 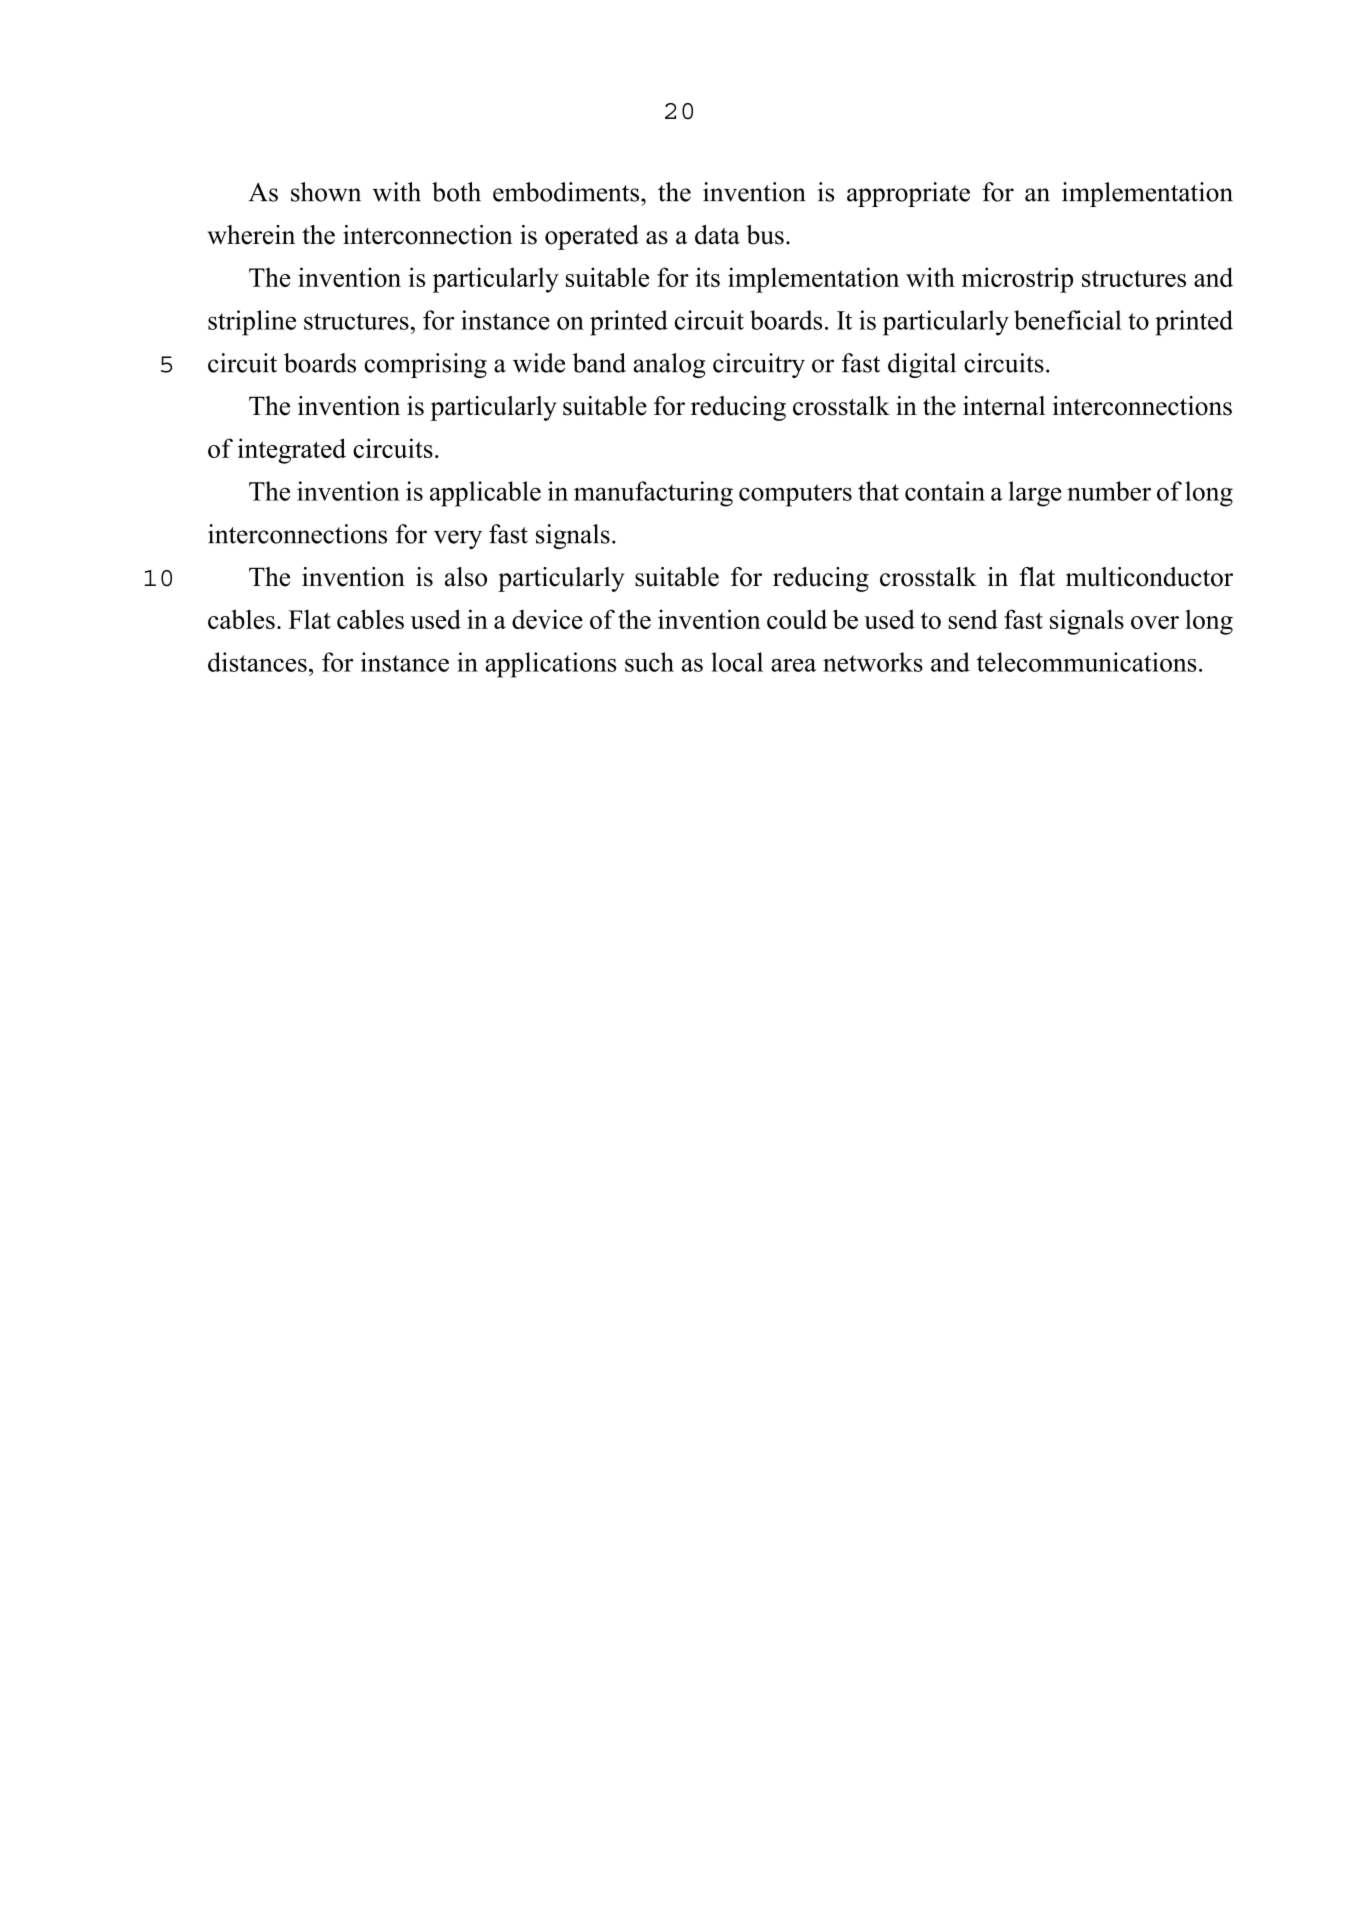 What do you see at coordinates (653, 494) in the document?
I see `manufacturing` at bounding box center [653, 494].
